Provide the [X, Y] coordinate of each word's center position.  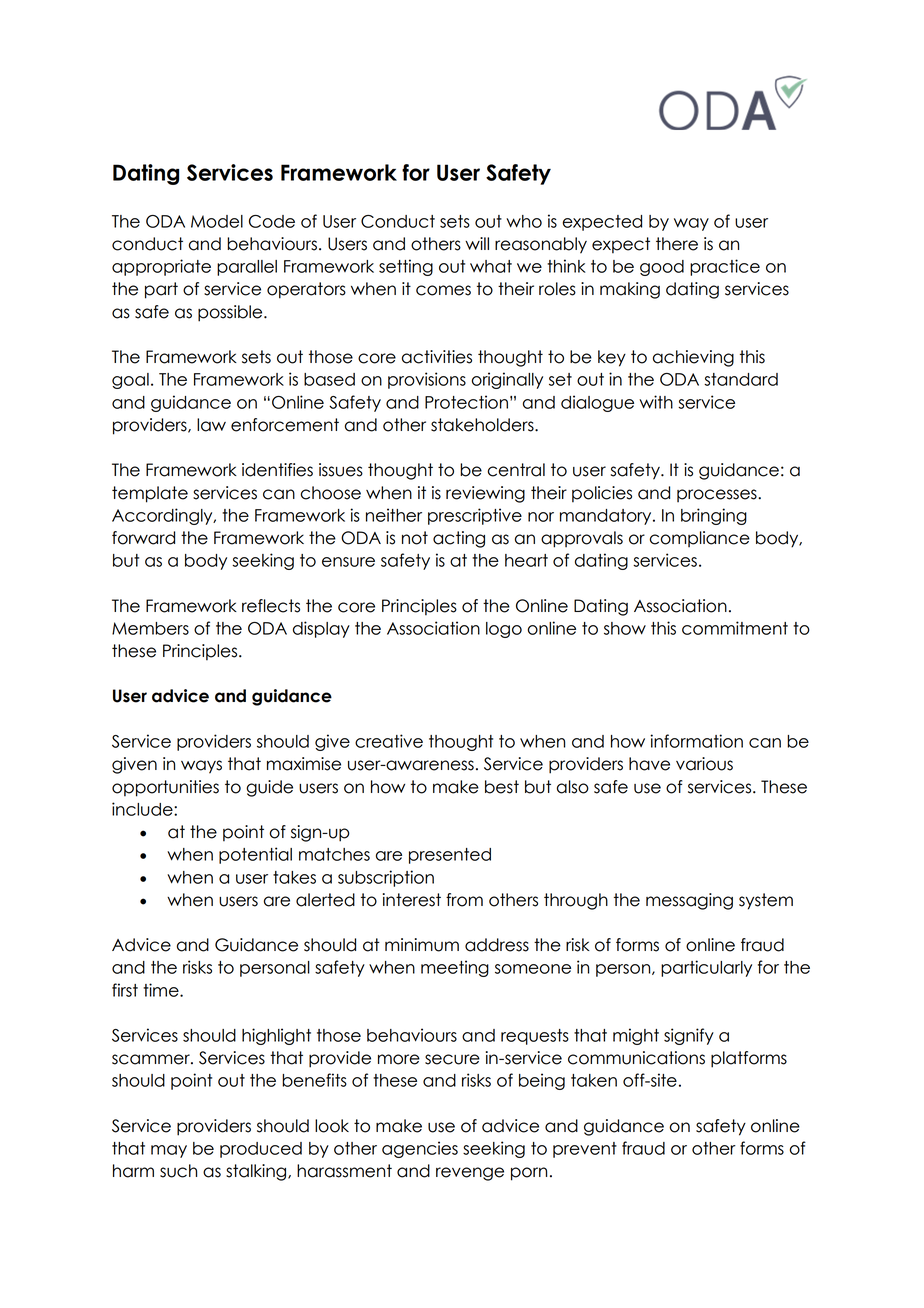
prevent [585, 1150]
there [677, 244]
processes [718, 495]
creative [389, 741]
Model [217, 221]
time [162, 990]
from [464, 900]
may [169, 1151]
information [696, 741]
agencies [420, 1149]
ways [201, 767]
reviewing [485, 494]
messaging [689, 901]
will [477, 243]
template [150, 494]
